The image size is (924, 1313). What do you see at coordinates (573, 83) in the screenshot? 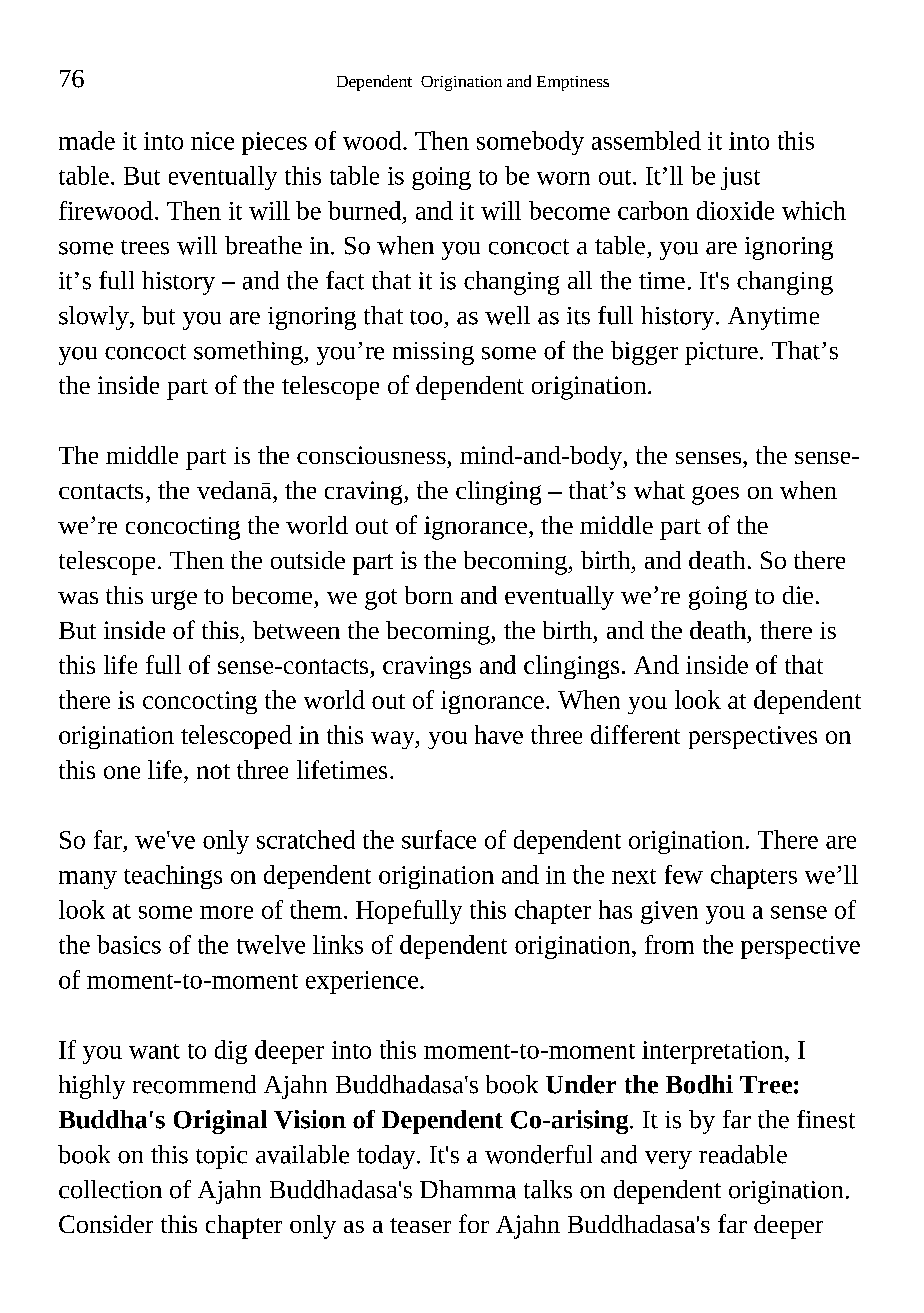
I see `Emptiness` at bounding box center [573, 83].
